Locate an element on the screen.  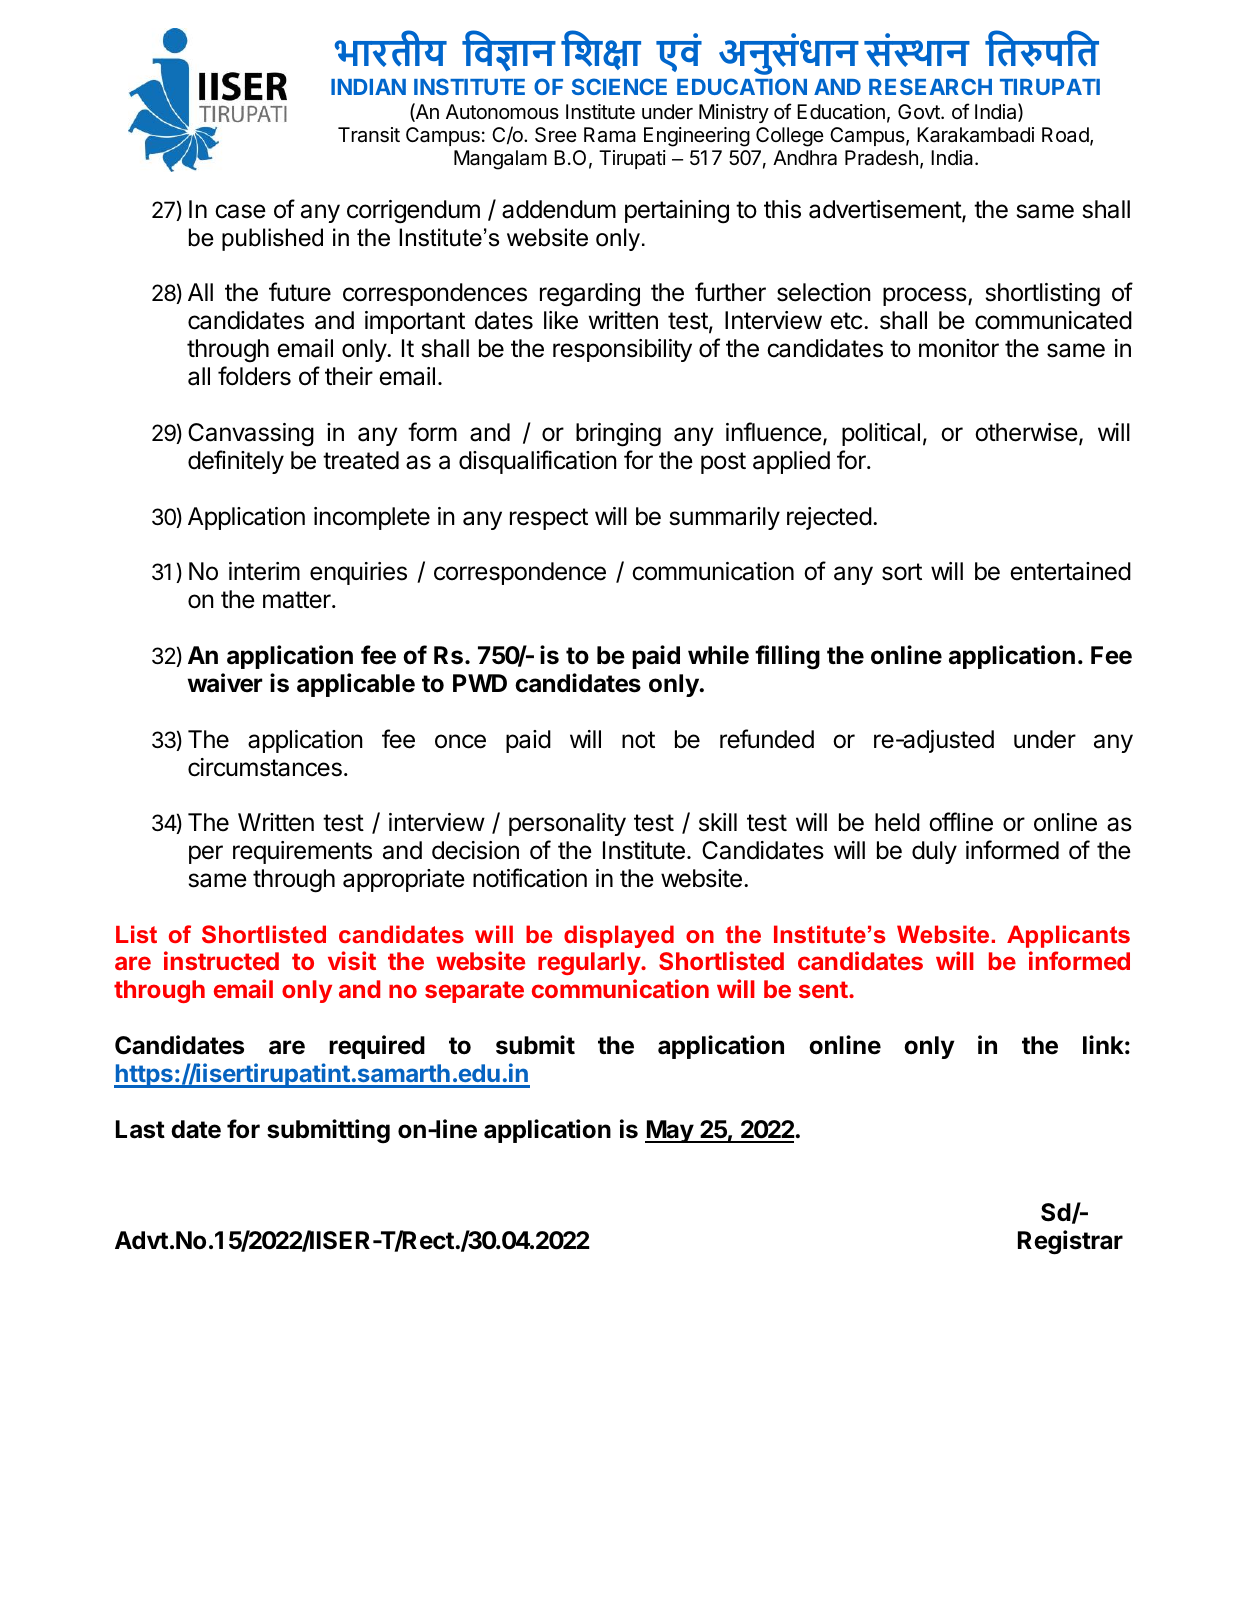
sort is located at coordinates (902, 572).
